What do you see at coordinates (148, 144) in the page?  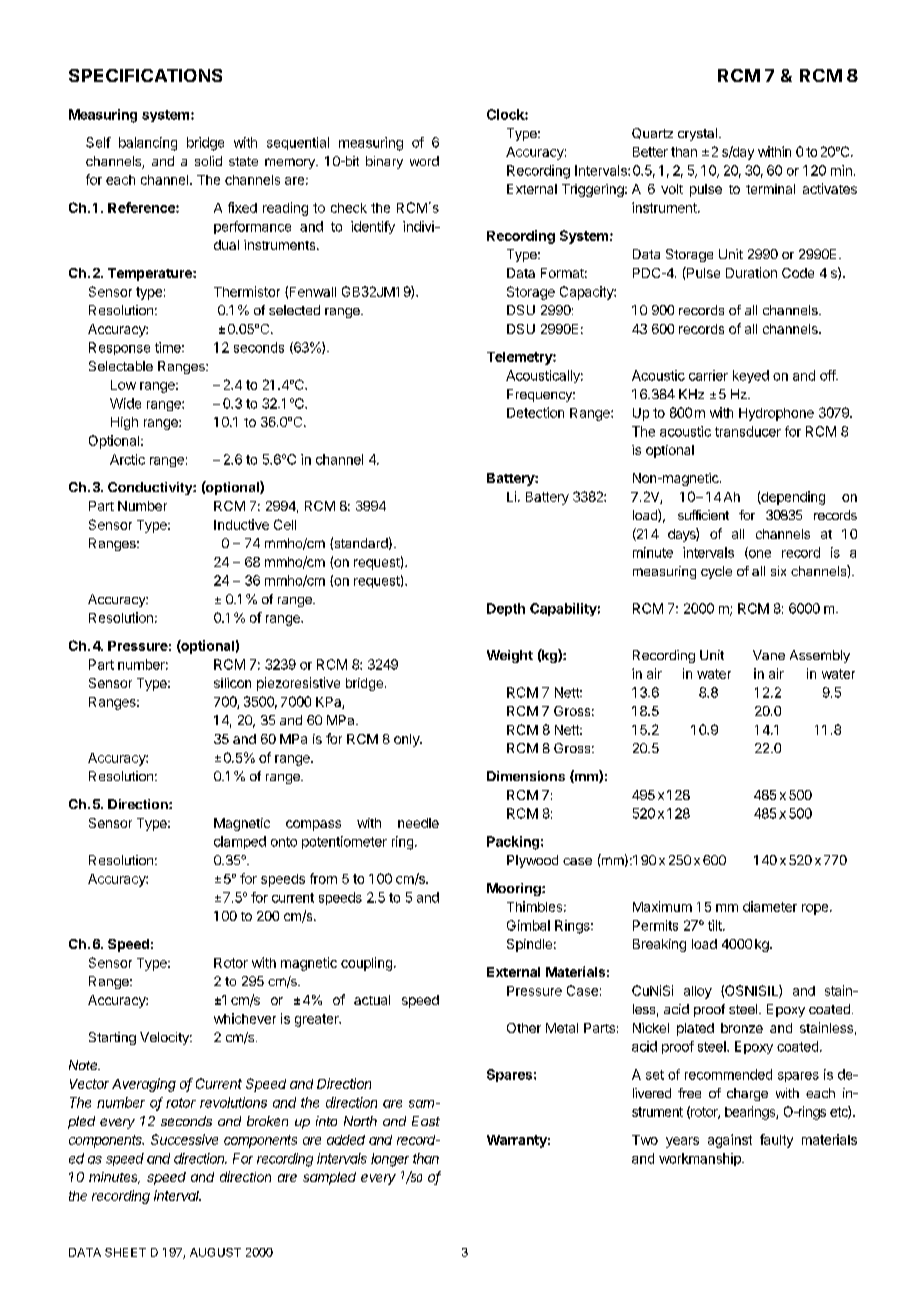 I see `balancing` at bounding box center [148, 144].
